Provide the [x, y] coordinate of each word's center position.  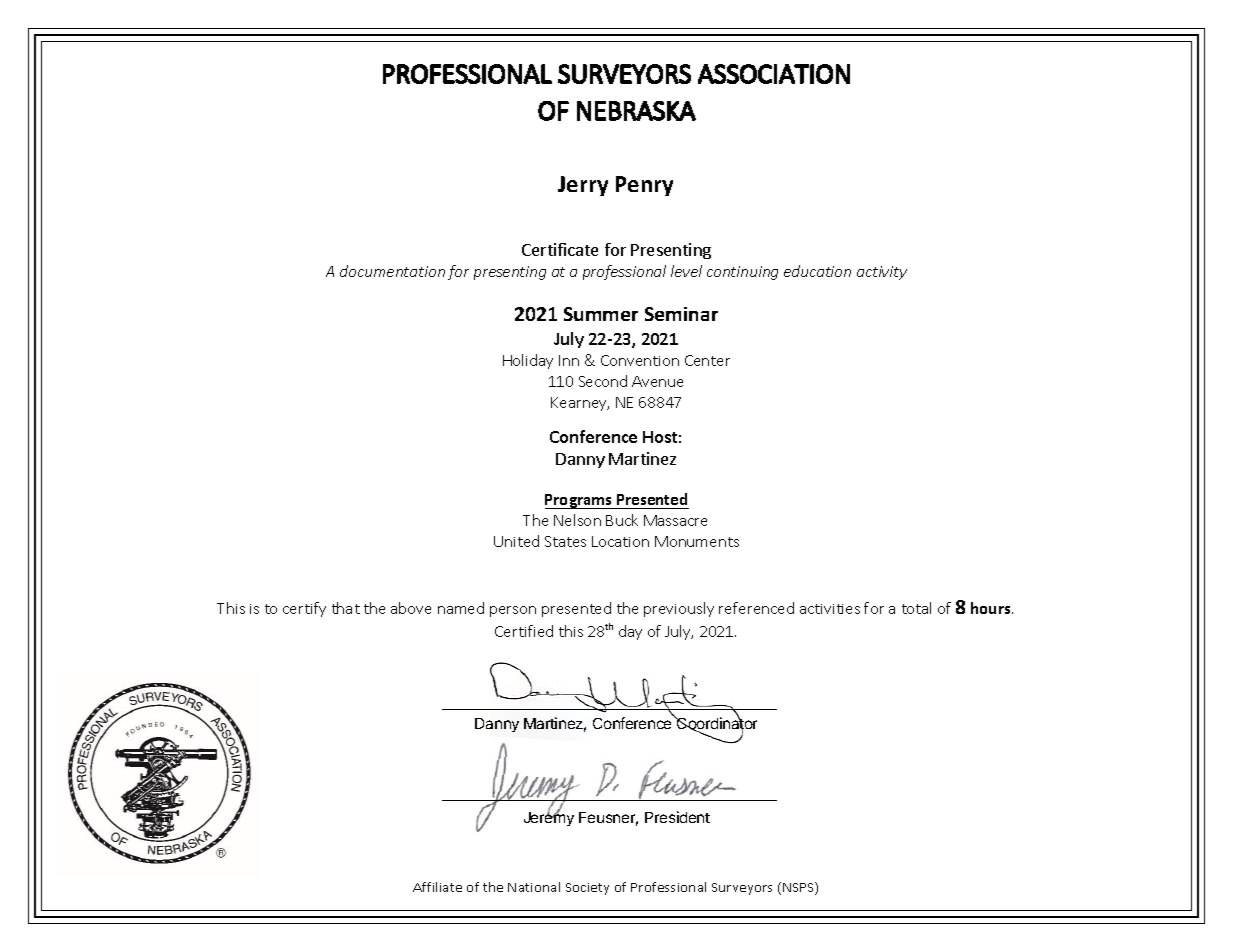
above [411, 608]
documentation [392, 271]
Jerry [583, 186]
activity [882, 273]
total [916, 608]
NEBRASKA [636, 111]
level [686, 271]
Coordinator [716, 724]
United [516, 541]
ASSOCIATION [774, 74]
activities [830, 609]
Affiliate [437, 887]
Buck [622, 520]
